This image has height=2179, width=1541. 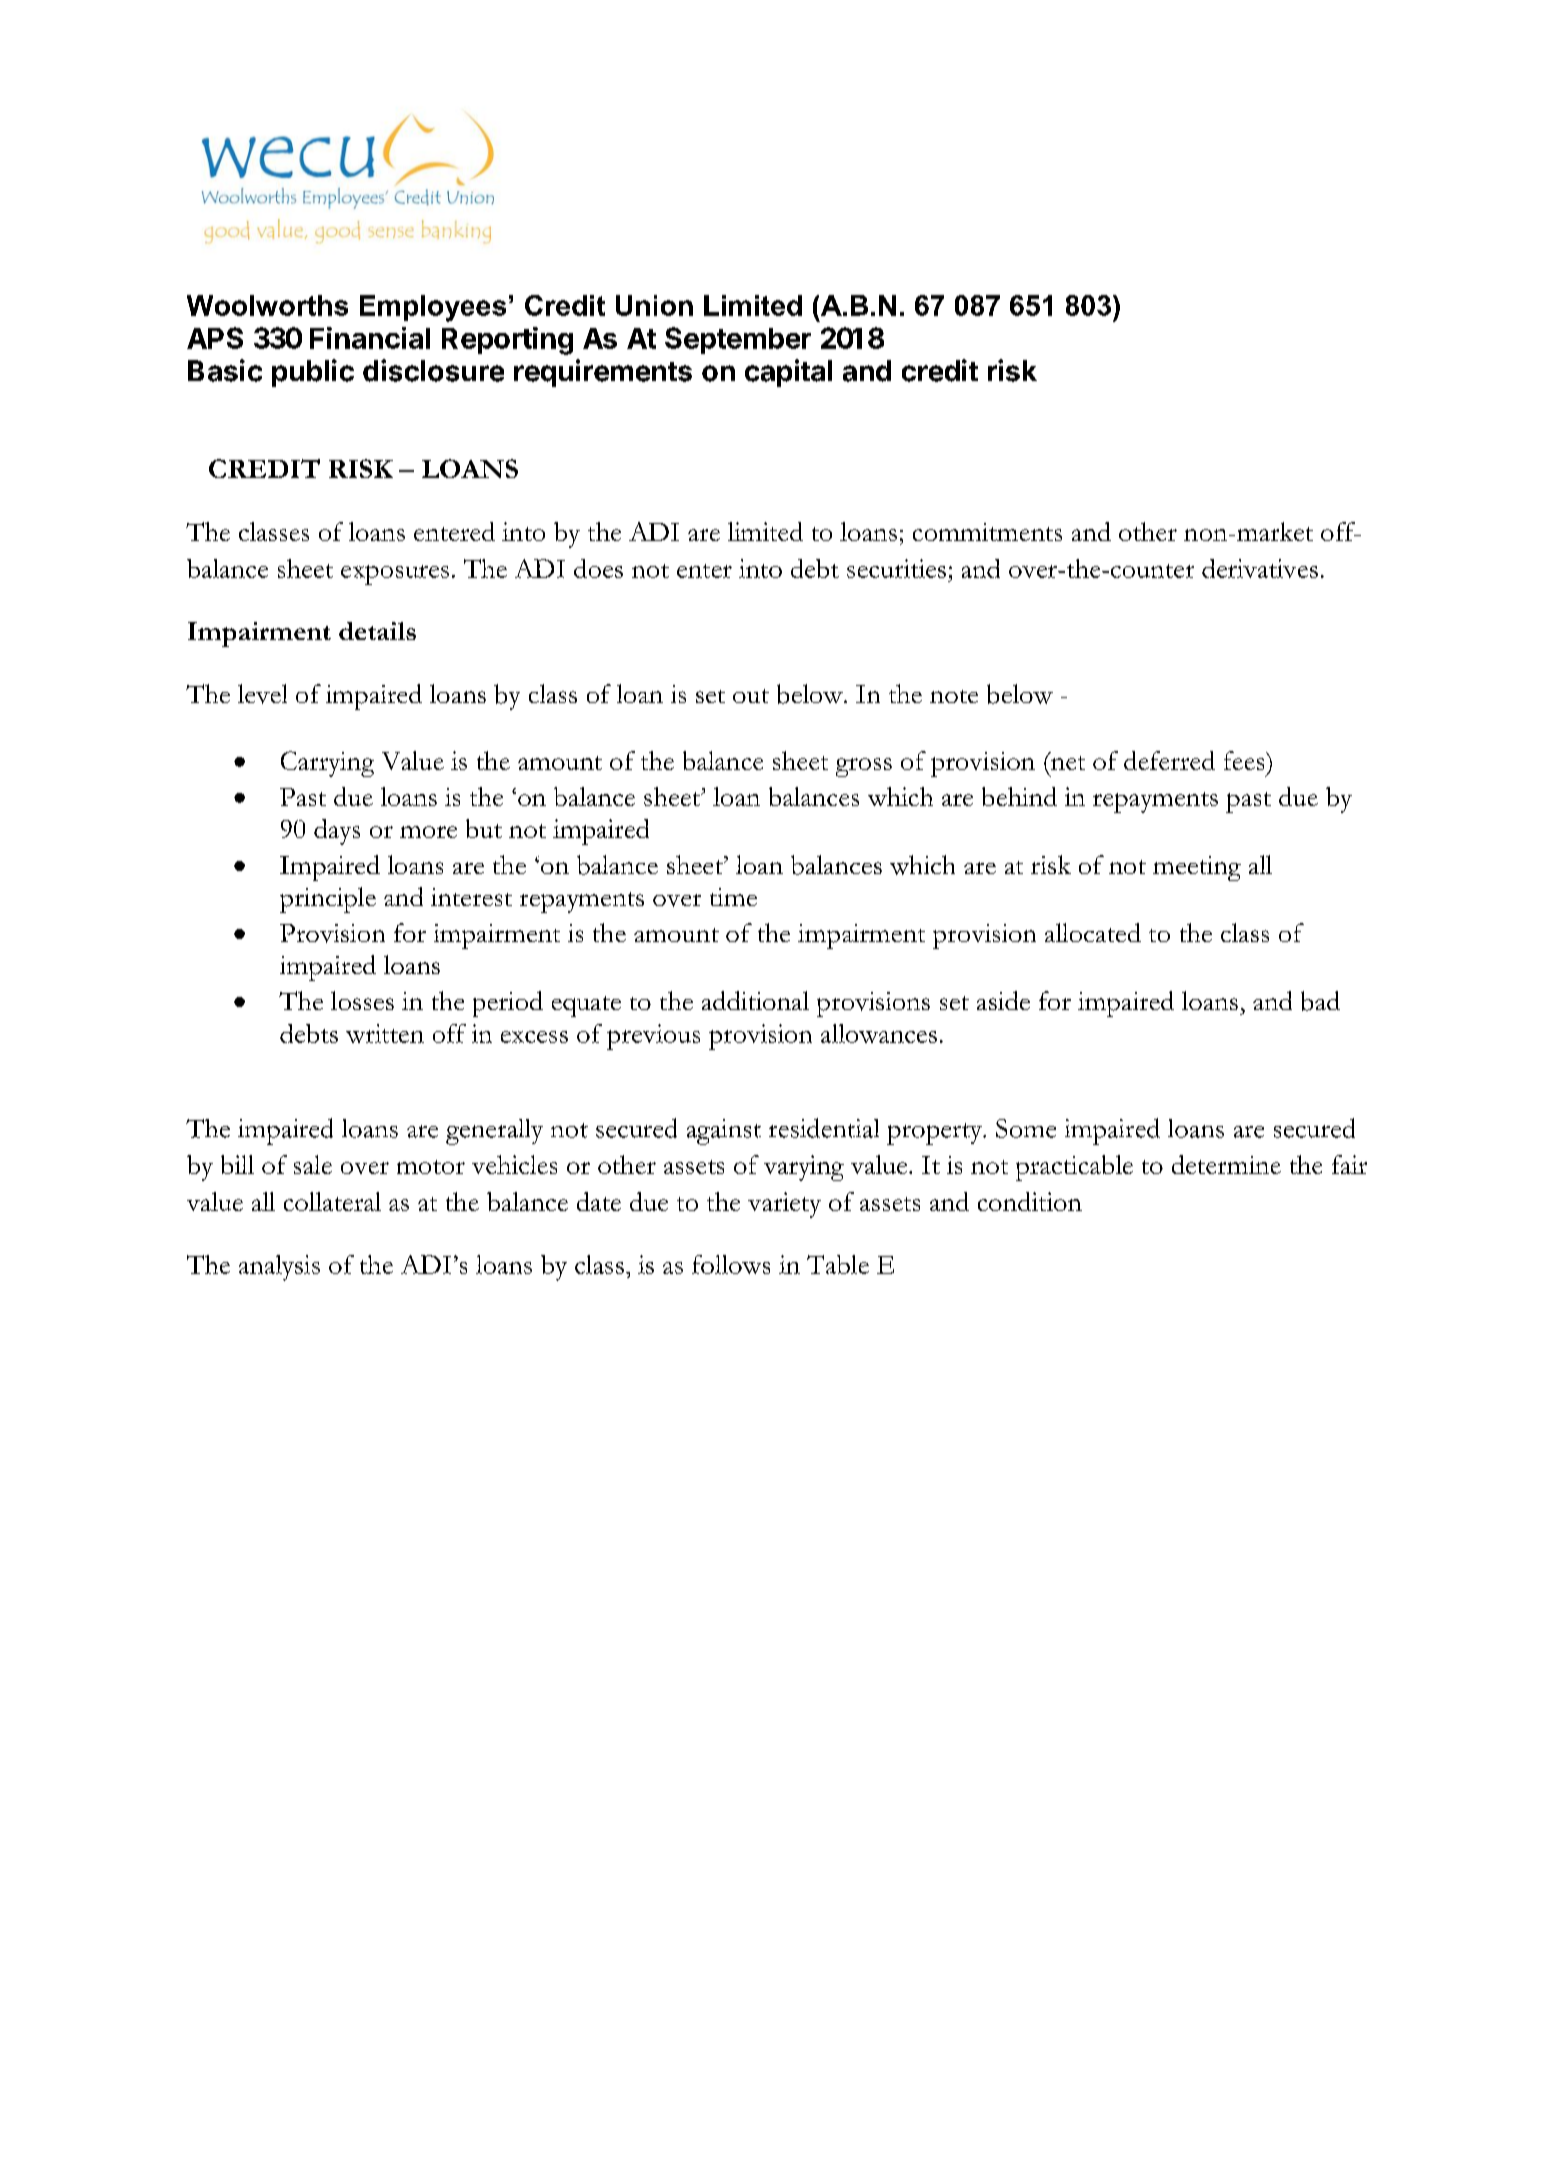 What do you see at coordinates (738, 340) in the image?
I see `September` at bounding box center [738, 340].
